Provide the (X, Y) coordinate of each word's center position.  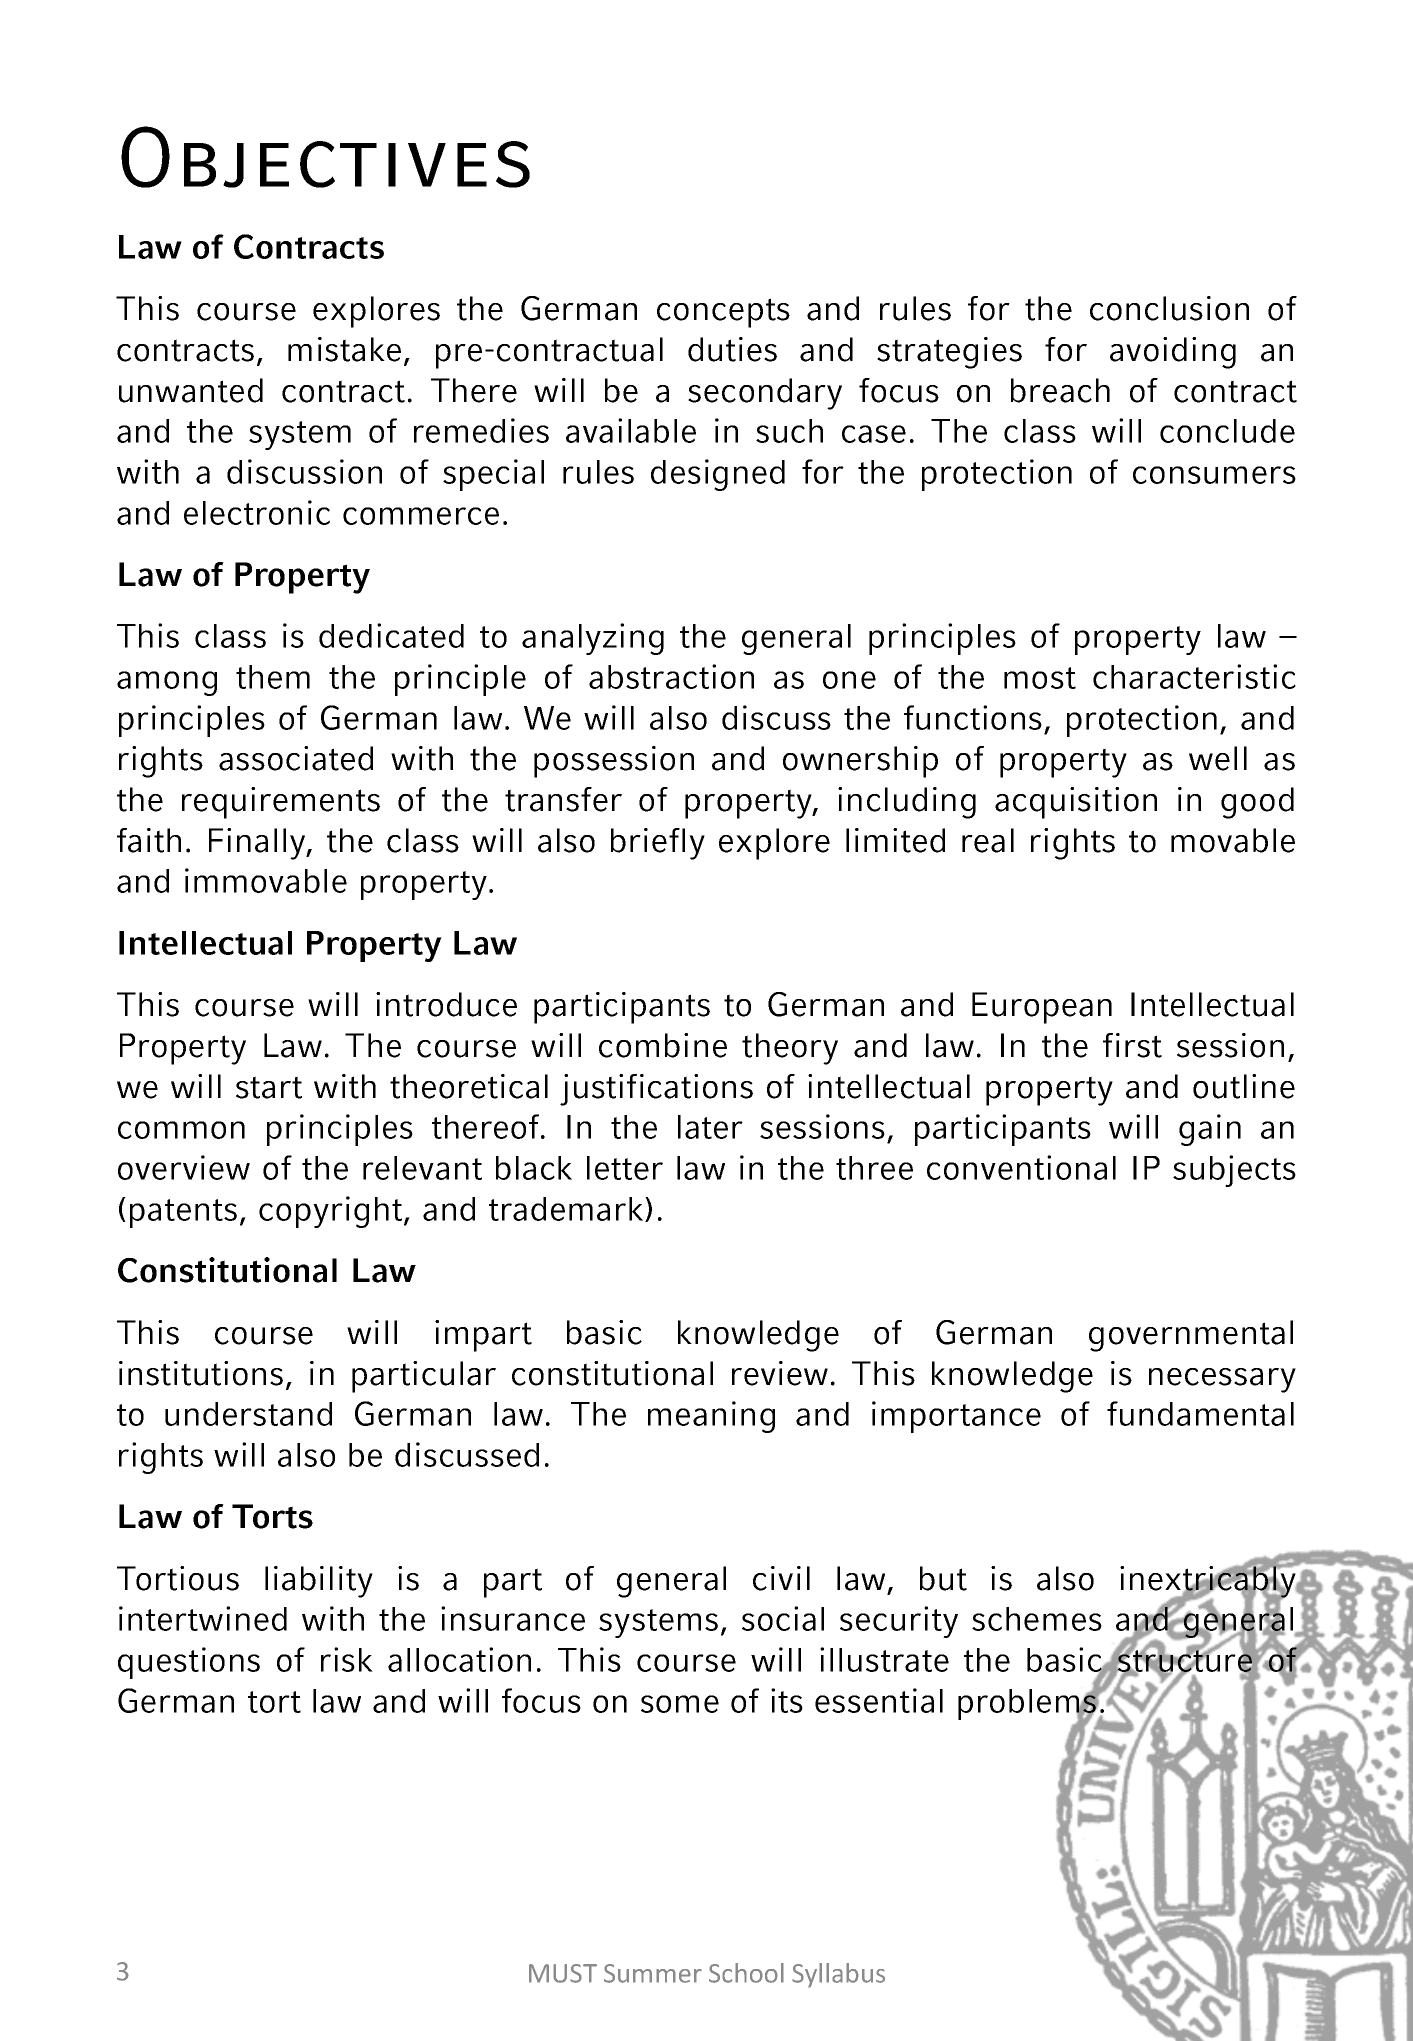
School (746, 1973)
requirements (281, 803)
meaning (711, 1417)
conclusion (1169, 308)
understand (248, 1414)
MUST (563, 1973)
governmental (1191, 1336)
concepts (723, 313)
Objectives (325, 157)
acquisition (1076, 803)
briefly (658, 844)
